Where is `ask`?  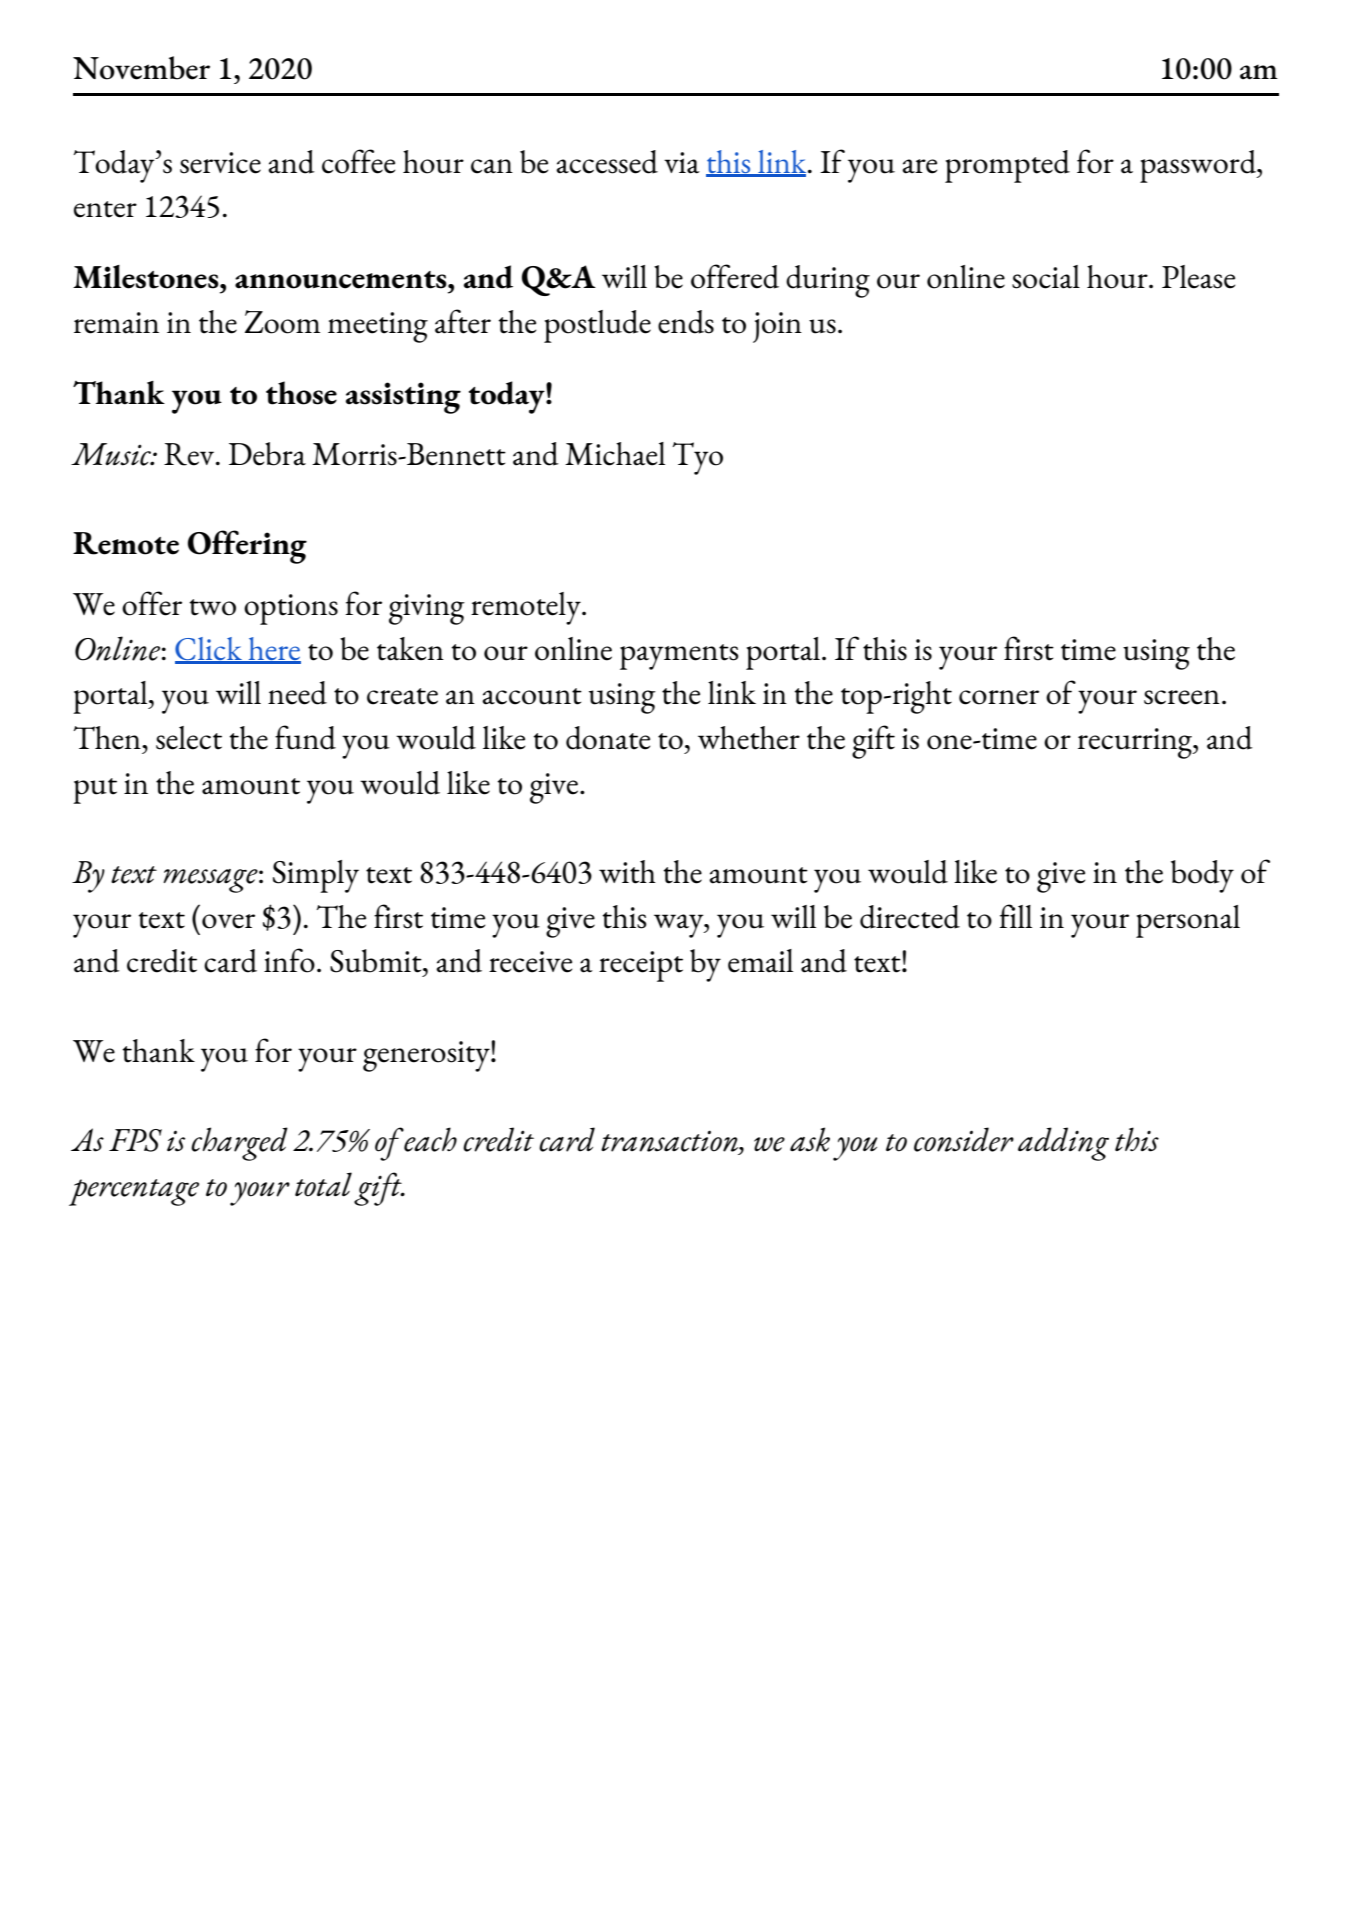 ask is located at coordinates (810, 1139).
